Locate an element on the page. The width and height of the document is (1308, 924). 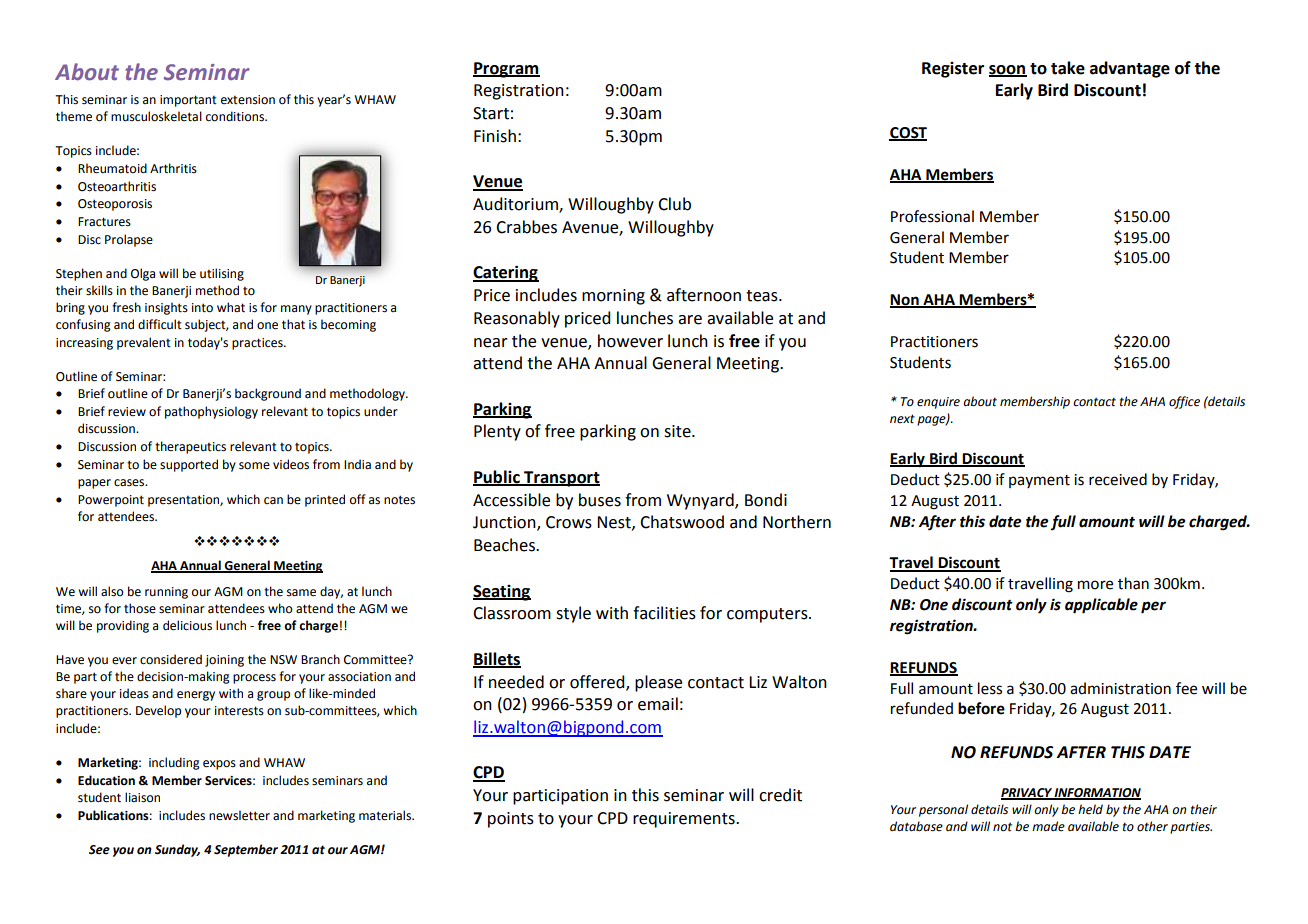
requirements is located at coordinates (685, 820).
